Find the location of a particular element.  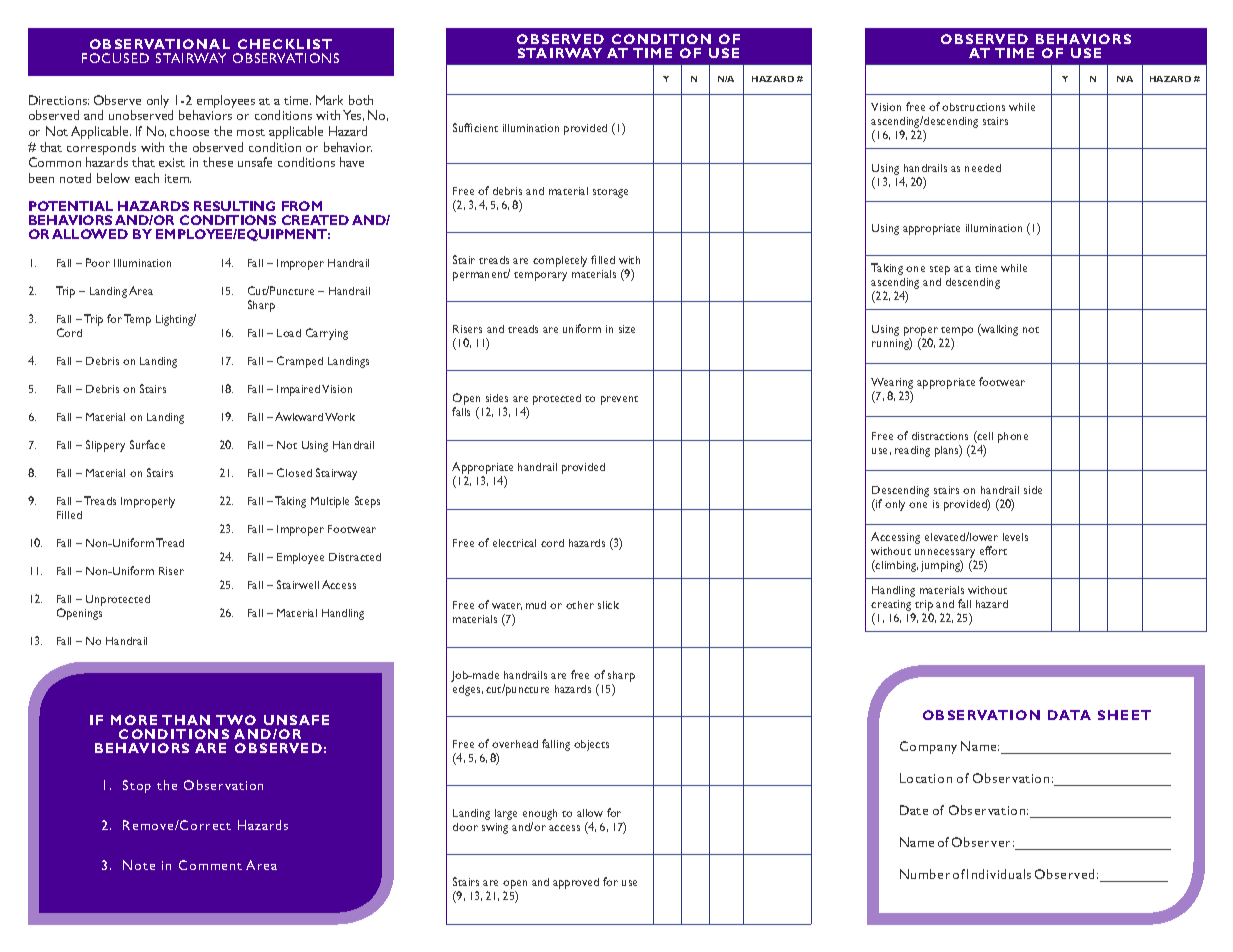

overhead is located at coordinates (515, 744).
